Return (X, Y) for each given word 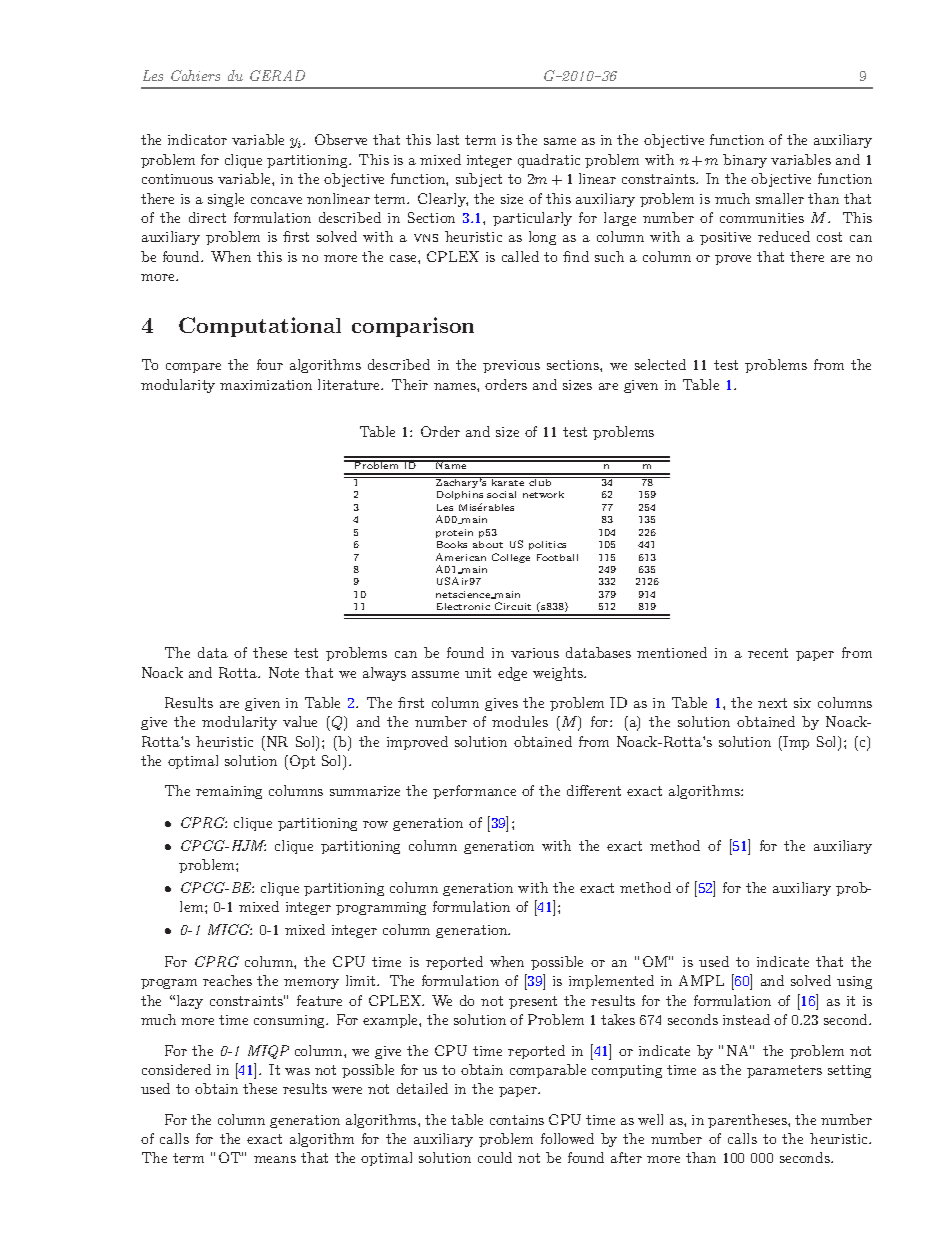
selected (660, 364)
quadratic (549, 161)
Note (284, 672)
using (854, 982)
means (275, 1159)
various (535, 653)
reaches (227, 980)
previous (511, 366)
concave (276, 200)
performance (474, 792)
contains (517, 1120)
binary (745, 161)
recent (768, 653)
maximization (266, 385)
